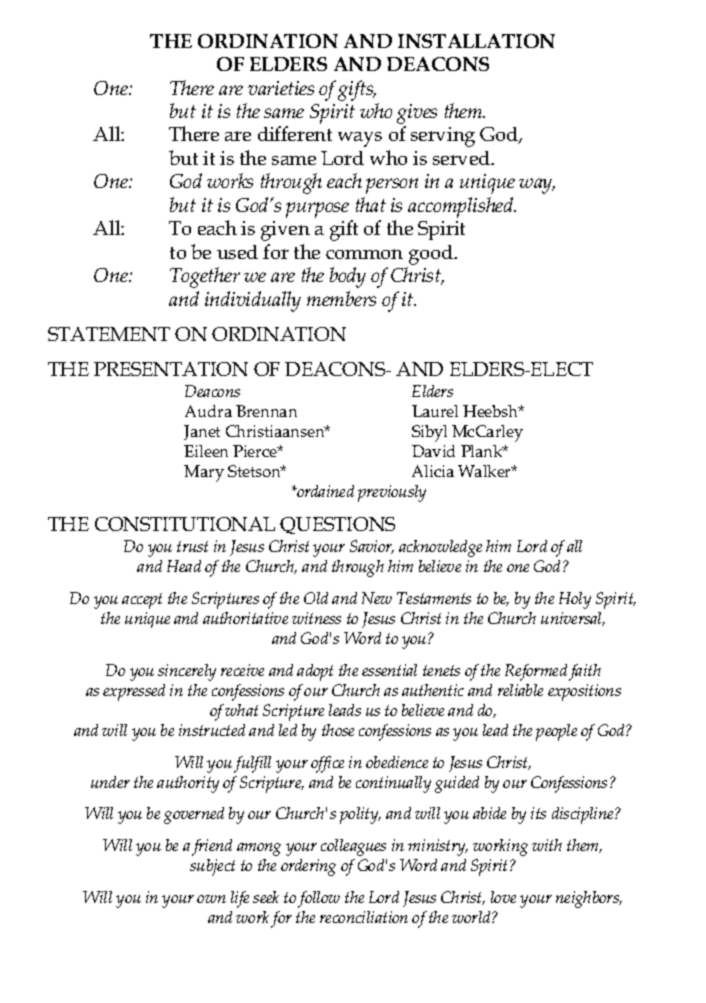  Describe the element at coordinates (348, 277) in the page. I see `body` at that location.
